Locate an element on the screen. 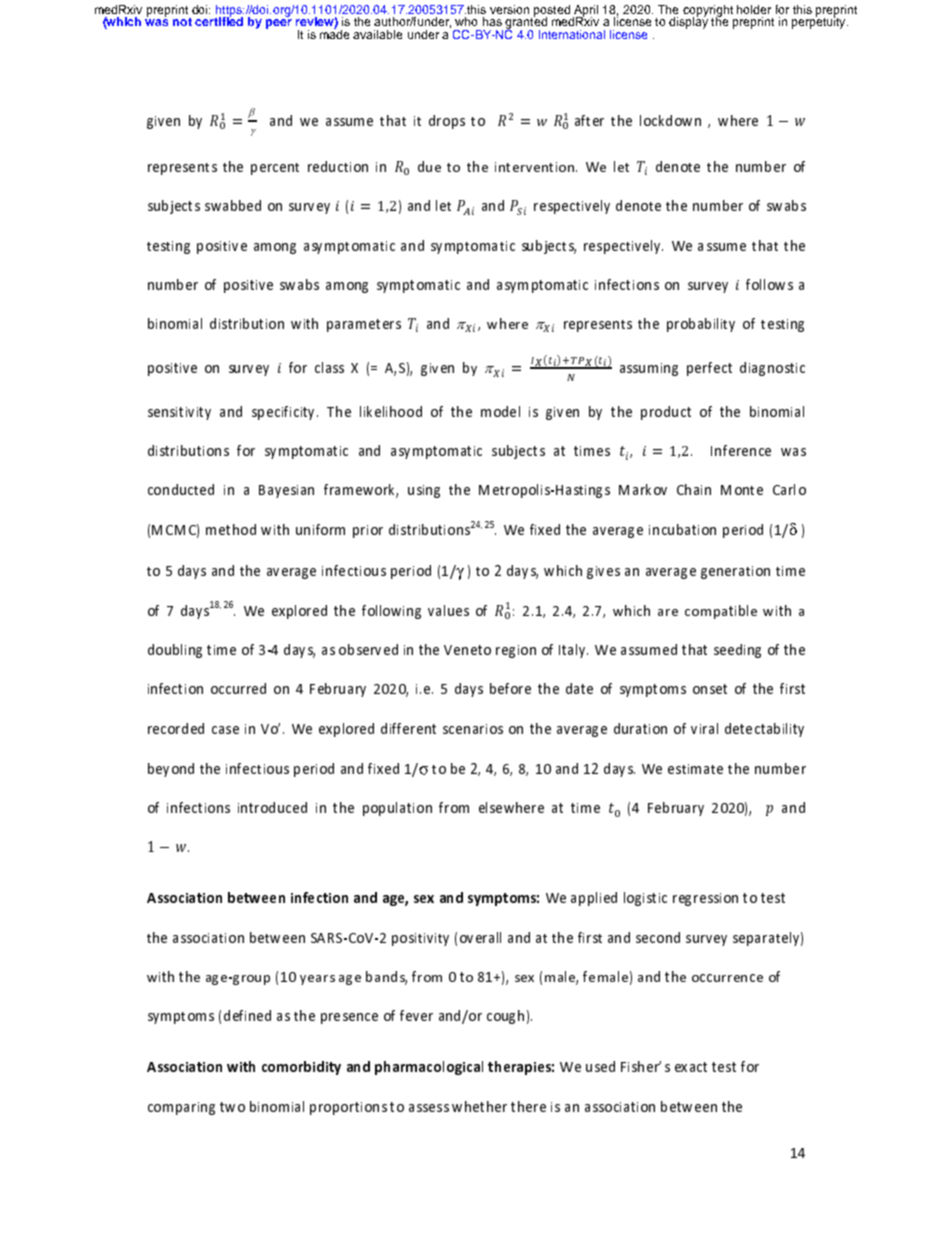 This screenshot has height=1233, width=952. two is located at coordinates (232, 1107).
